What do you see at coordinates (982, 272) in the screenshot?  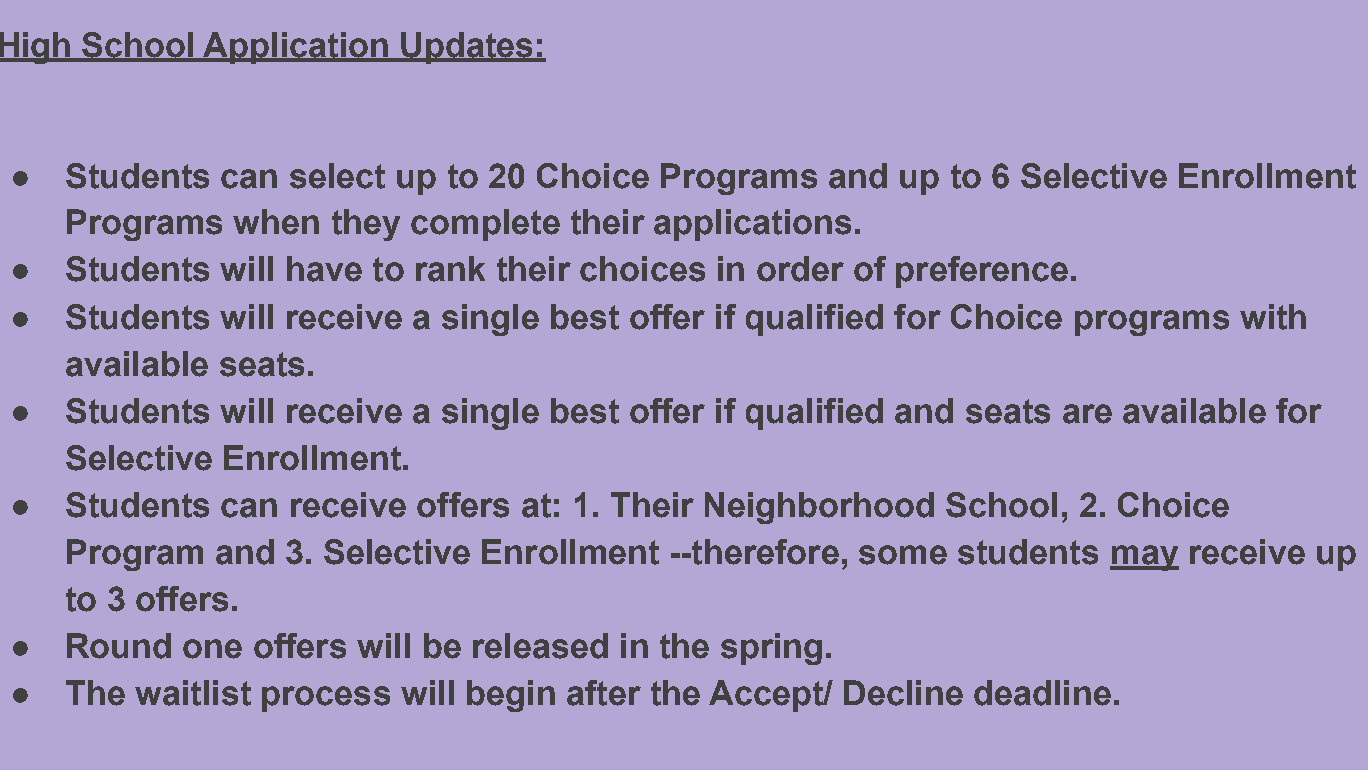 I see `preference` at bounding box center [982, 272].
